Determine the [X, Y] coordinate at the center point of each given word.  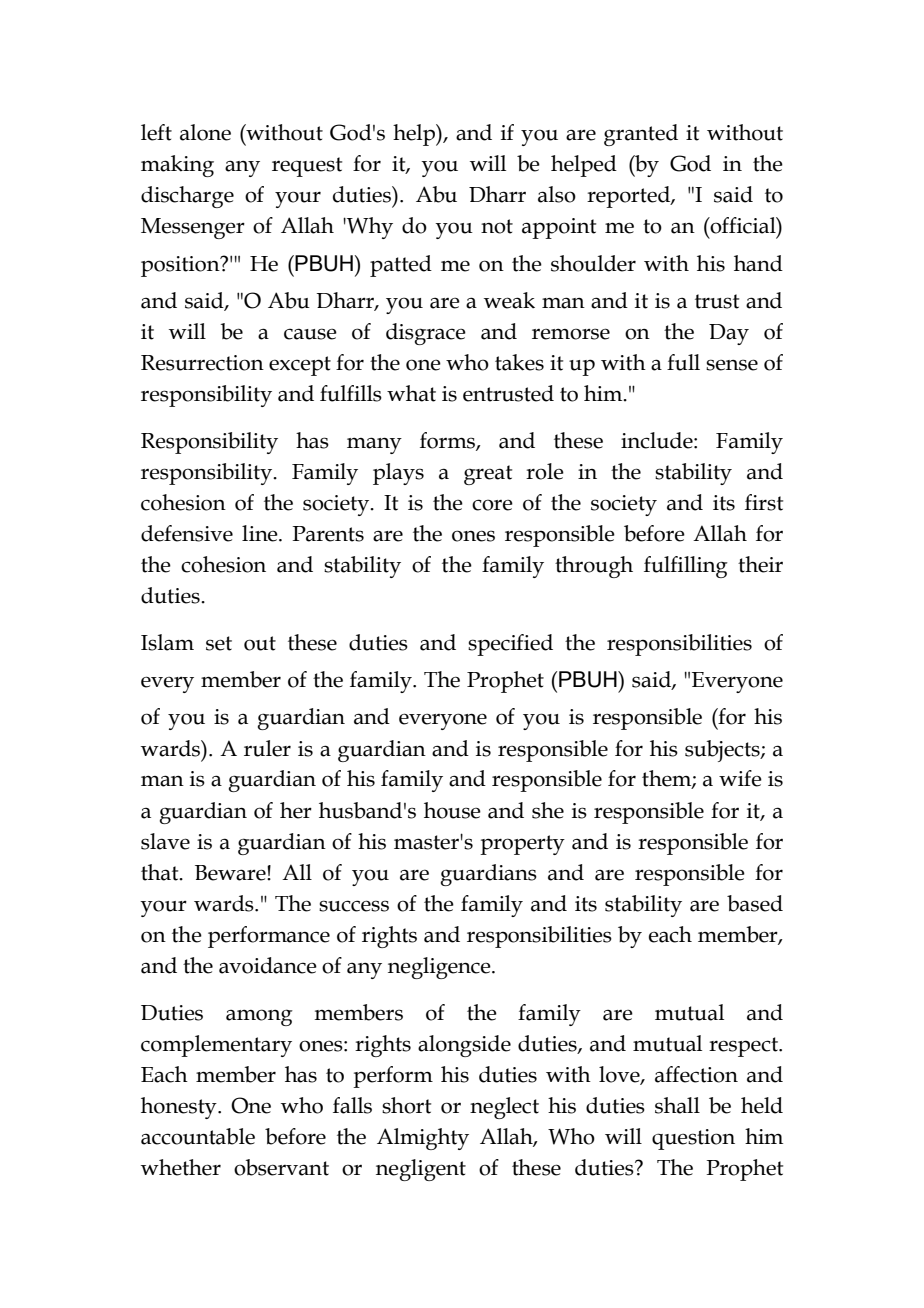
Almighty [423, 1139]
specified [510, 645]
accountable [198, 1136]
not [497, 226]
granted [641, 135]
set [219, 643]
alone [205, 132]
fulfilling [686, 567]
